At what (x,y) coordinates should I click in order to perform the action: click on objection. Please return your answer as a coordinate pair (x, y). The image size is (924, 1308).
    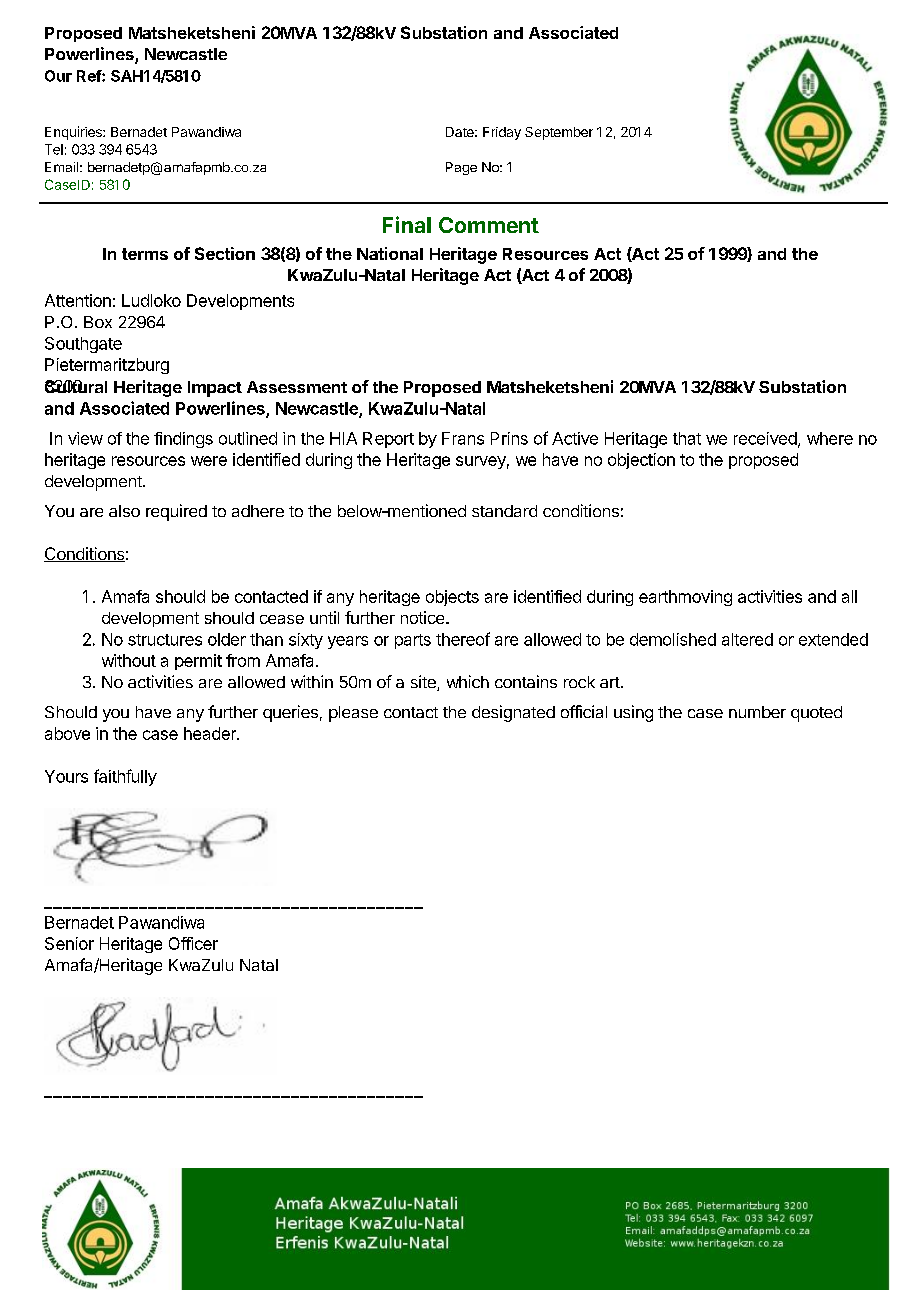
    Looking at the image, I should click on (641, 461).
